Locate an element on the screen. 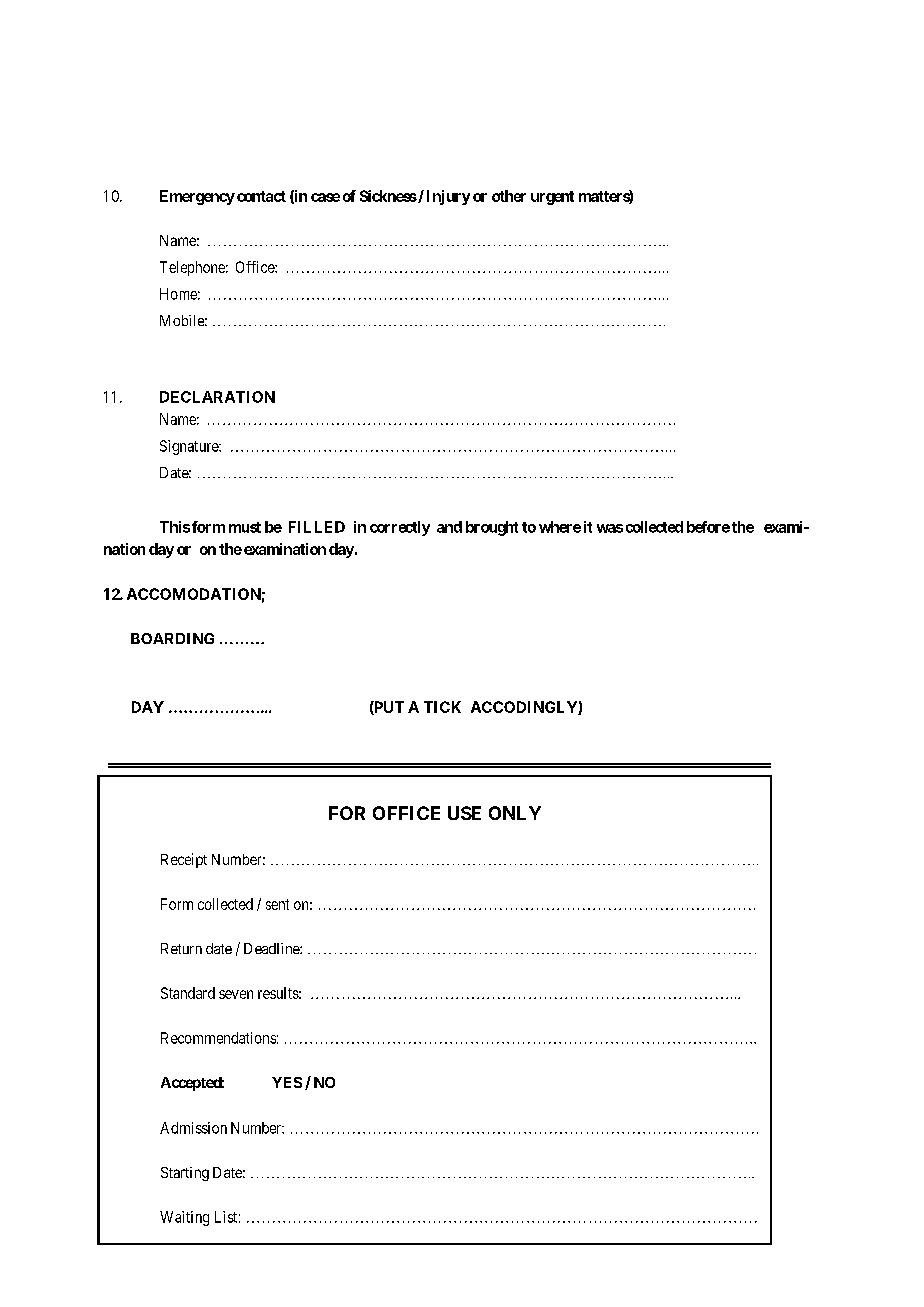 The image size is (924, 1307). other is located at coordinates (509, 196).
